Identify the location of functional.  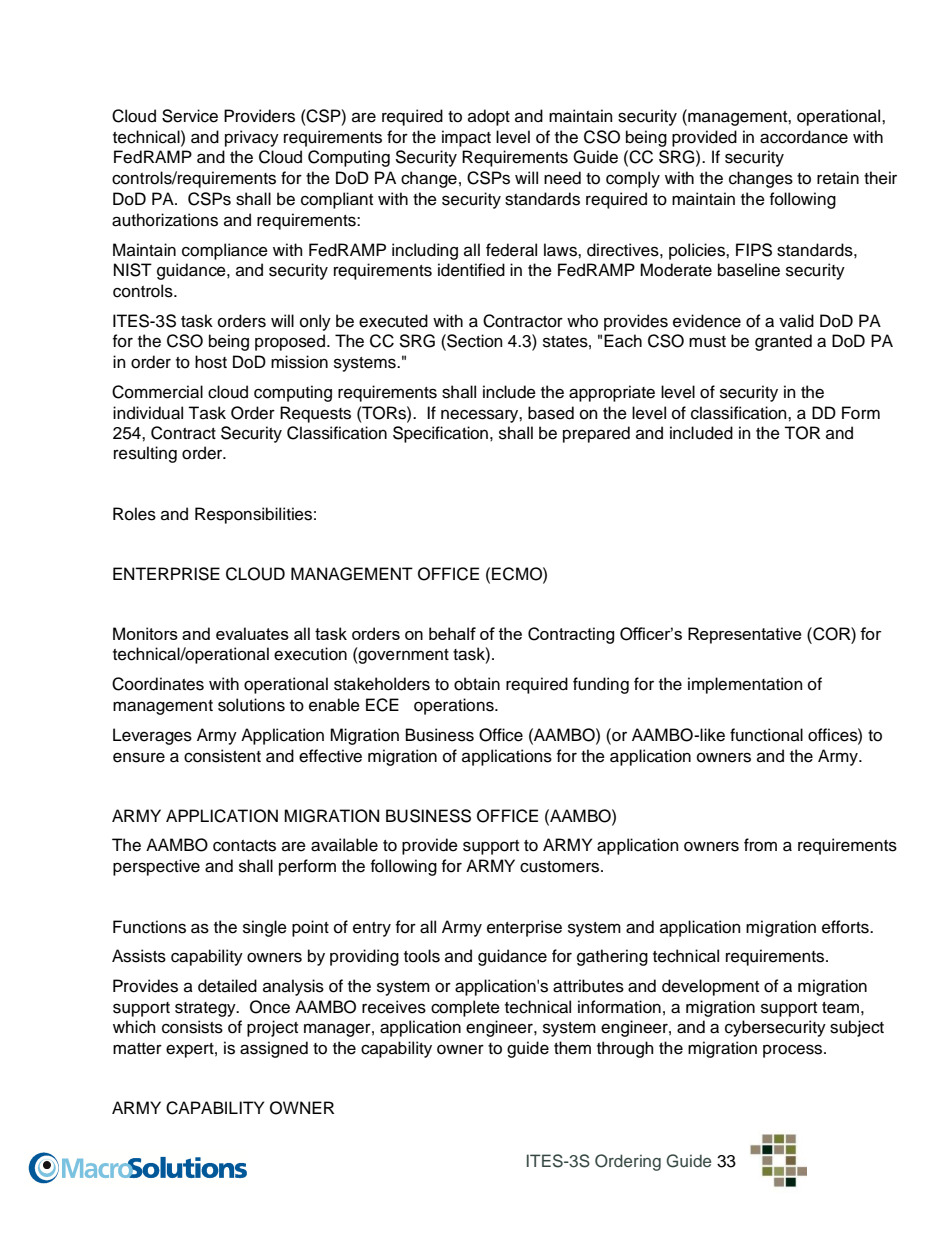
(766, 735).
